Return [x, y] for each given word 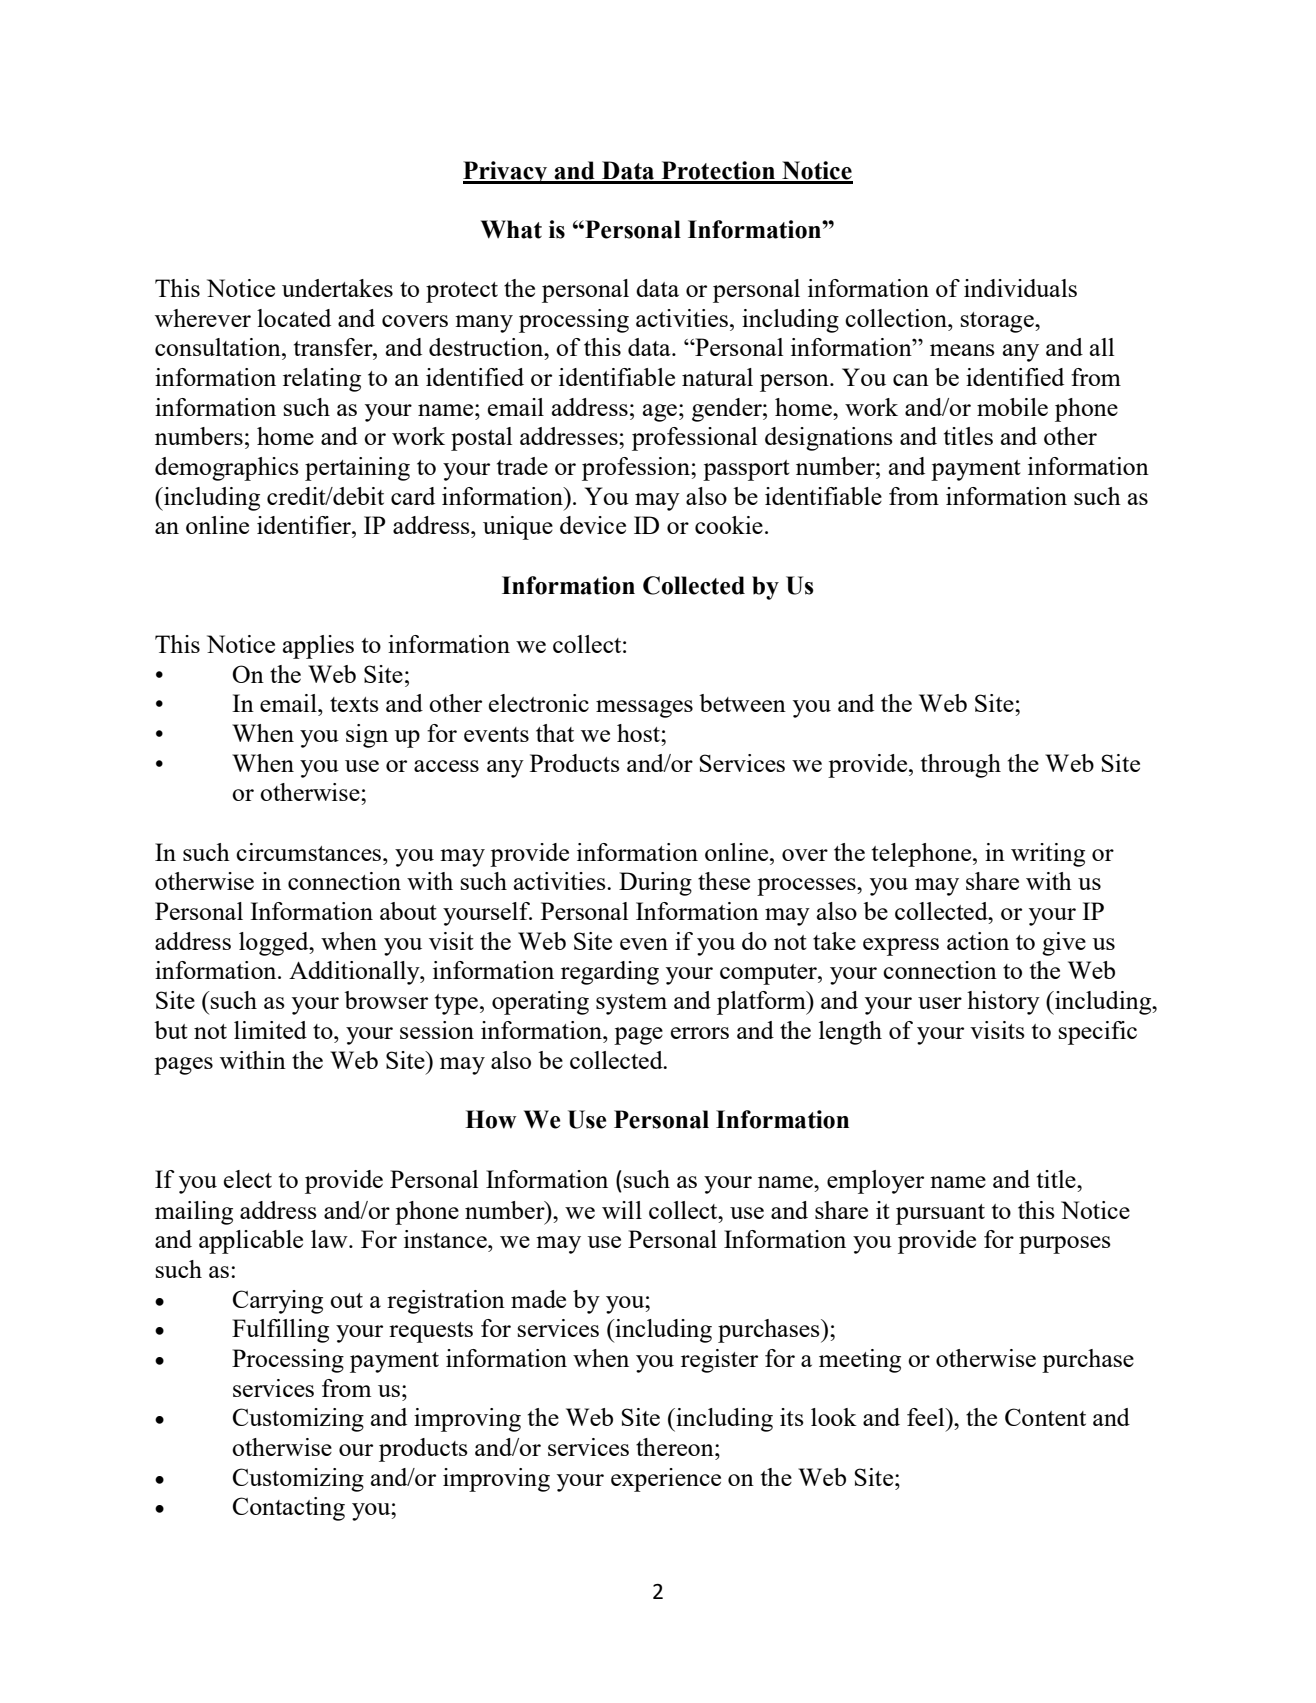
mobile [1012, 407]
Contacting [289, 1509]
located [294, 318]
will [622, 1210]
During [655, 884]
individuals [1020, 288]
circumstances [310, 852]
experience [666, 1480]
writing [1048, 855]
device [593, 525]
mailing [194, 1213]
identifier [305, 525]
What [511, 229]
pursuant [940, 1214]
